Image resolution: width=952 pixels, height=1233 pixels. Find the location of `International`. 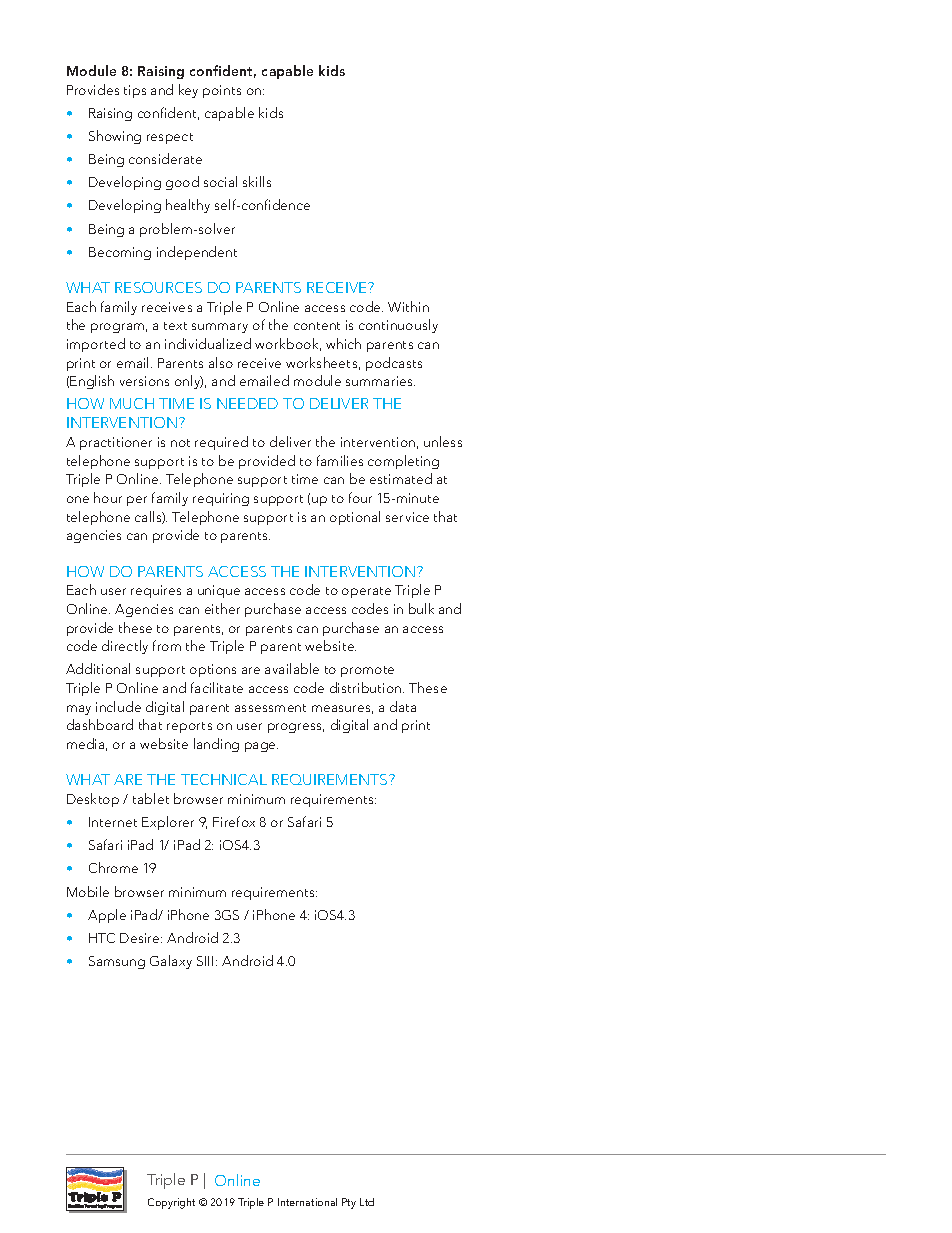

International is located at coordinates (307, 1202).
